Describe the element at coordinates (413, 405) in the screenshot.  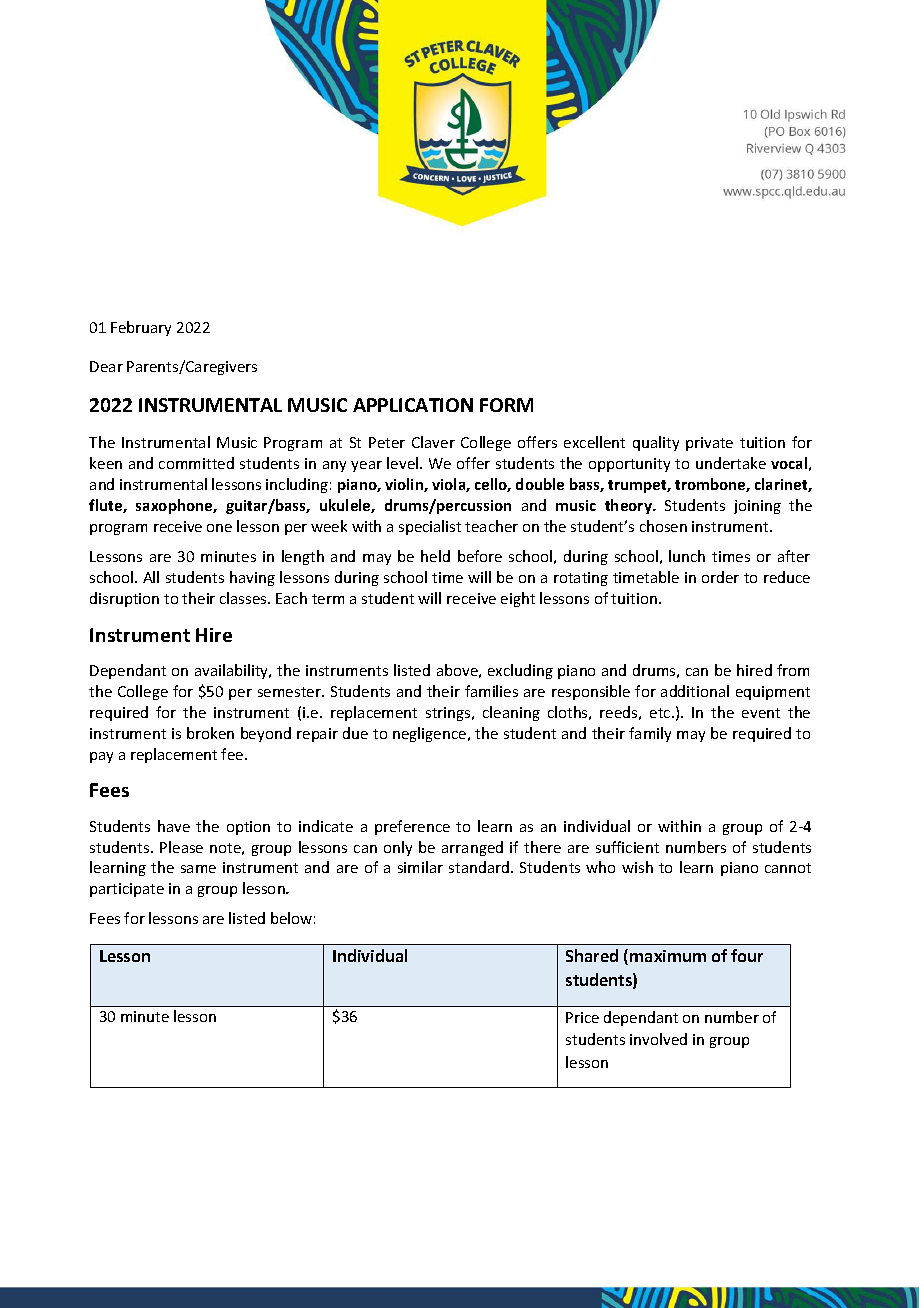
I see `APPLICATION` at that location.
